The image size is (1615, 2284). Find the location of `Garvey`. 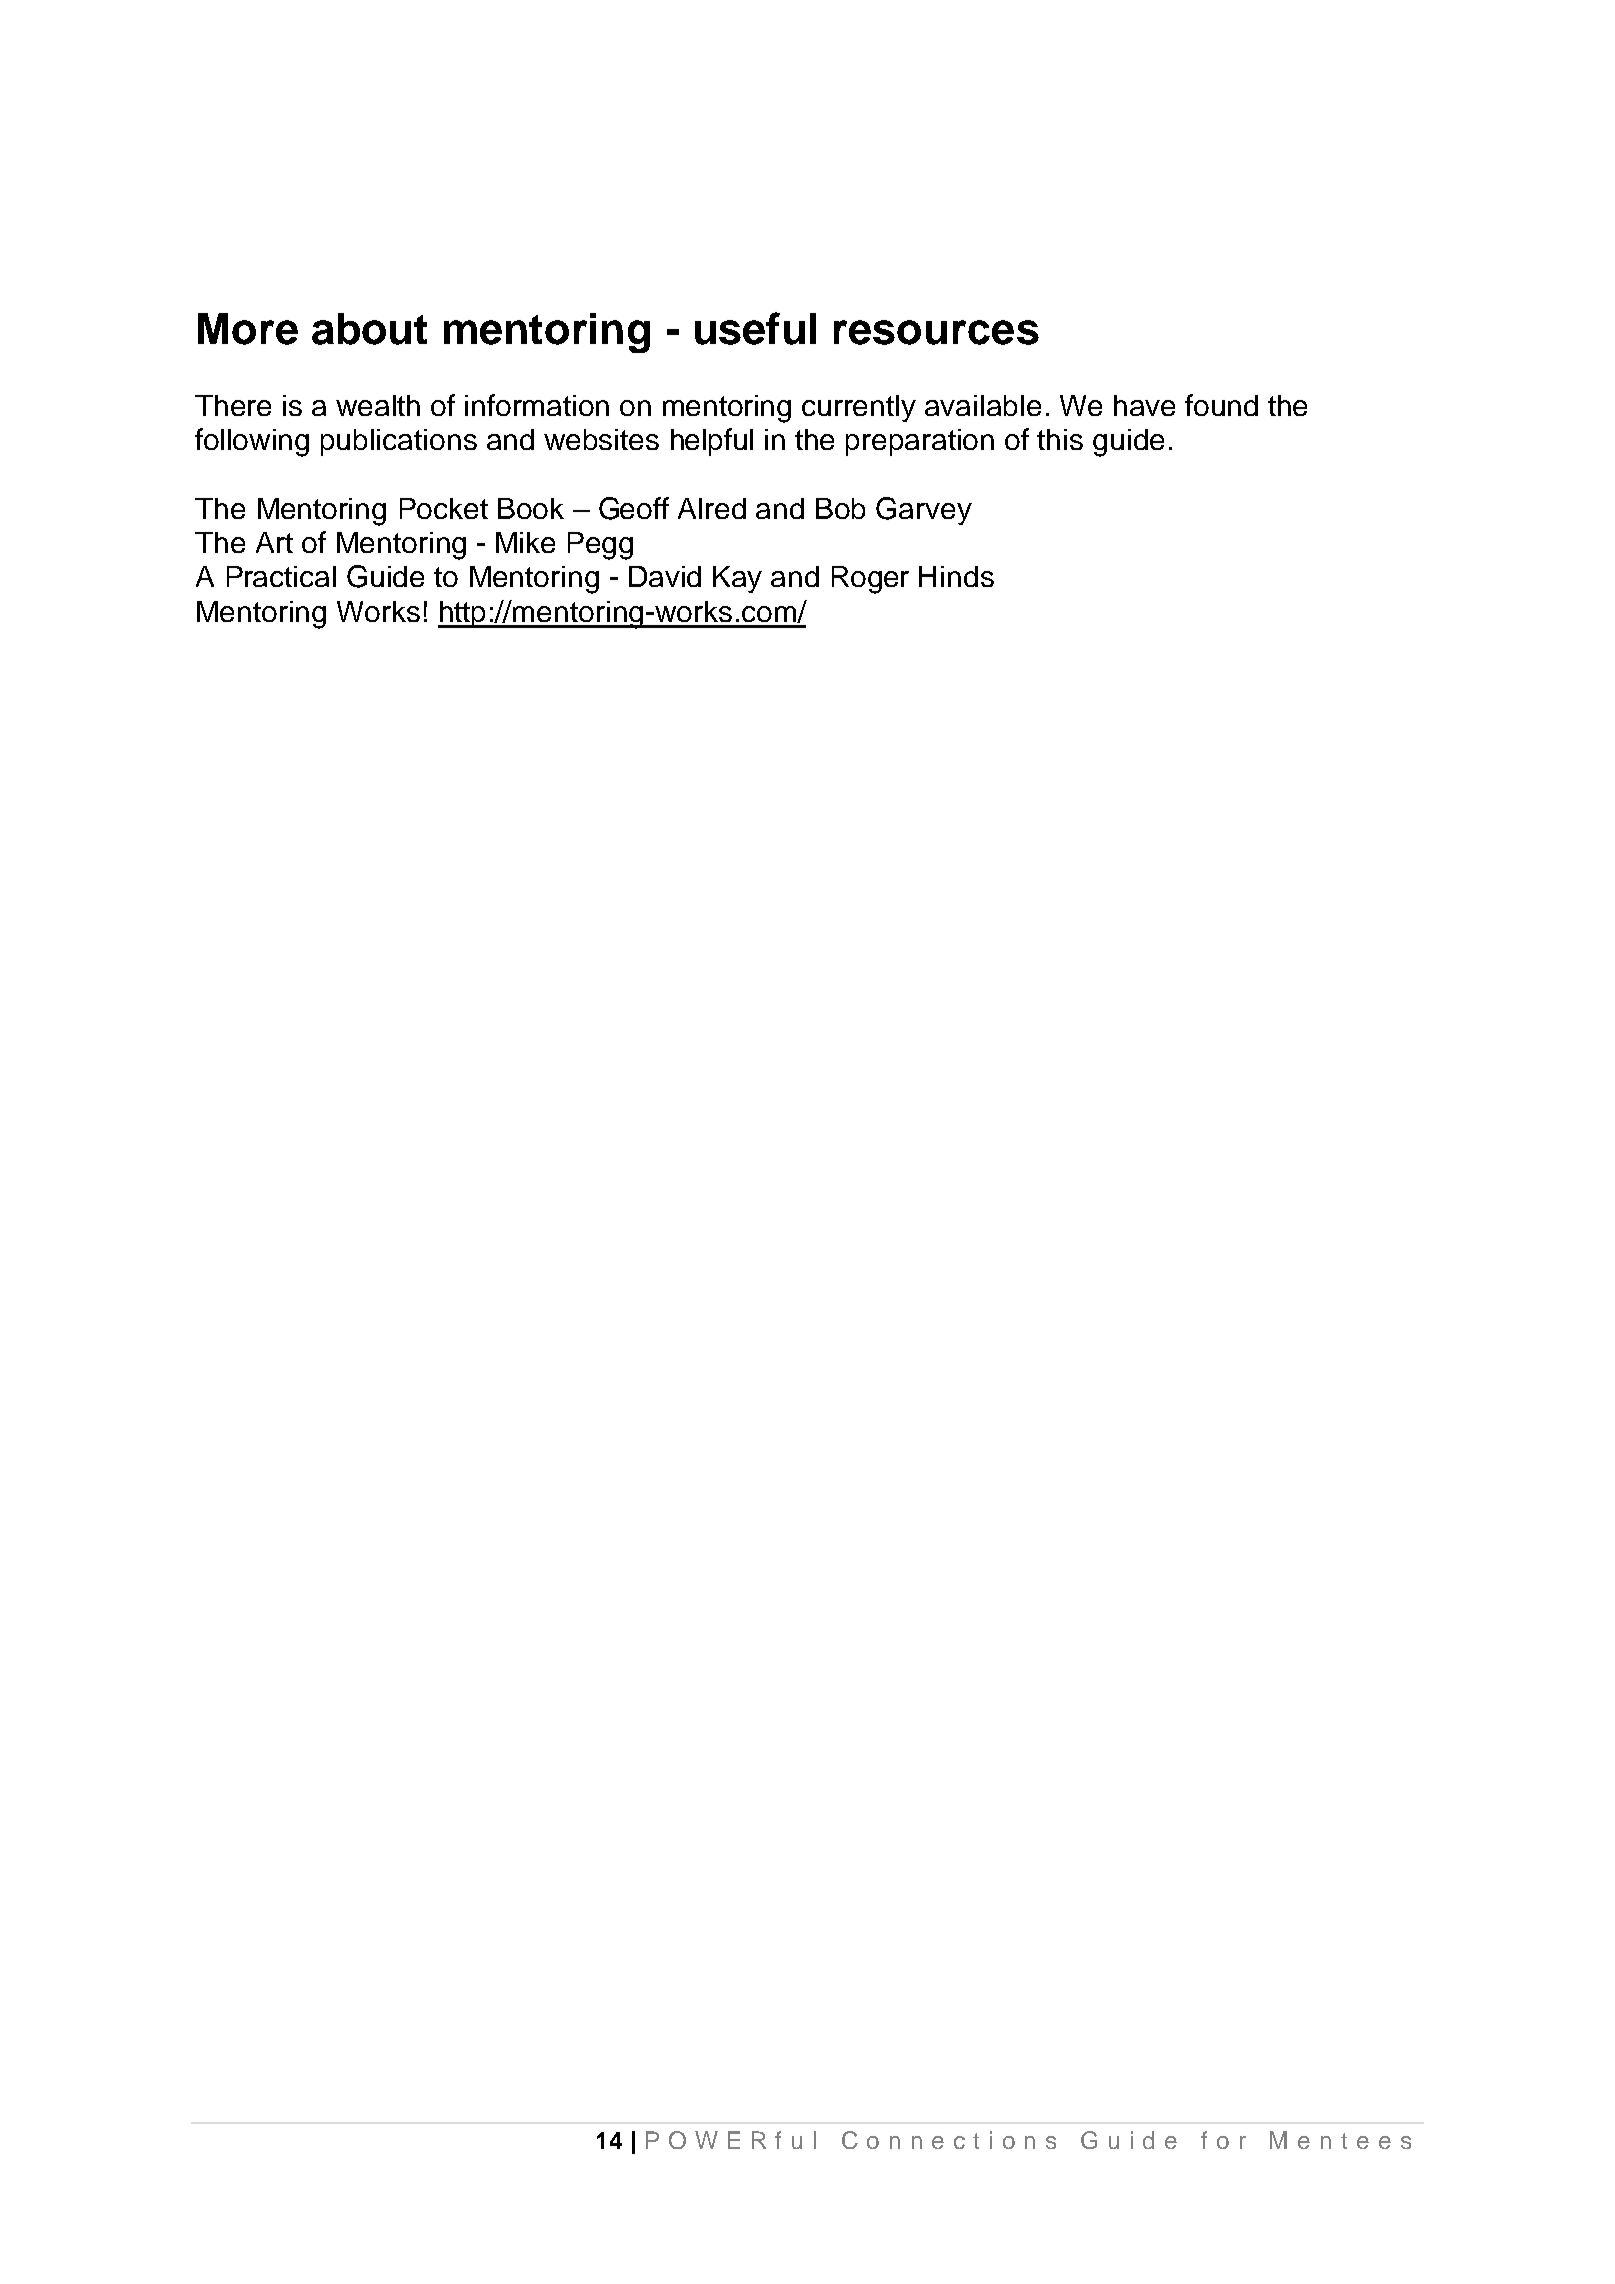

Garvey is located at coordinates (924, 511).
